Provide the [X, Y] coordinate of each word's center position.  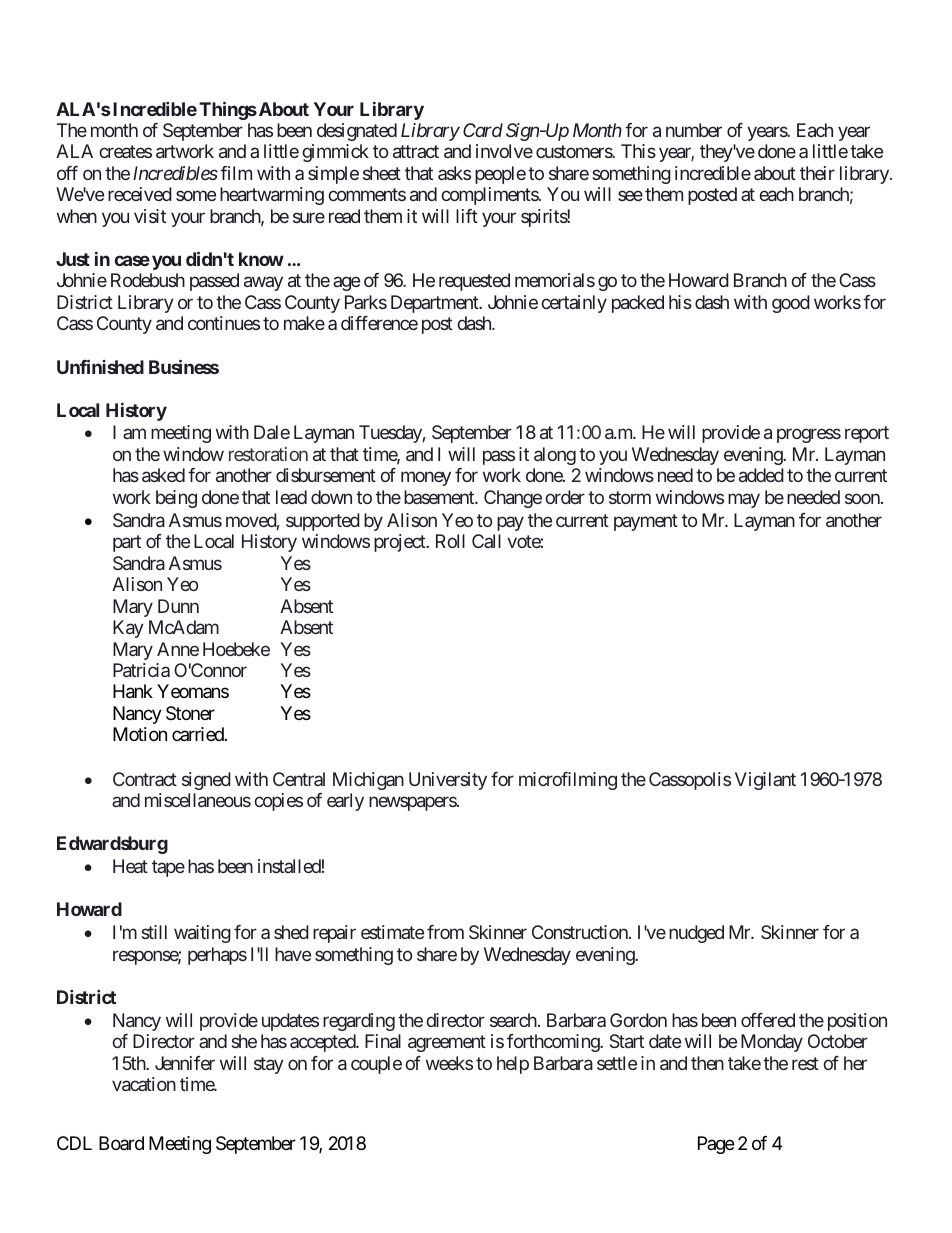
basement [440, 497]
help [513, 1065]
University [448, 781]
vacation [144, 1084]
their [817, 173]
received [140, 194]
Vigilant [765, 781]
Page [716, 1145]
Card [483, 130]
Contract [145, 779]
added [761, 475]
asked [163, 475]
